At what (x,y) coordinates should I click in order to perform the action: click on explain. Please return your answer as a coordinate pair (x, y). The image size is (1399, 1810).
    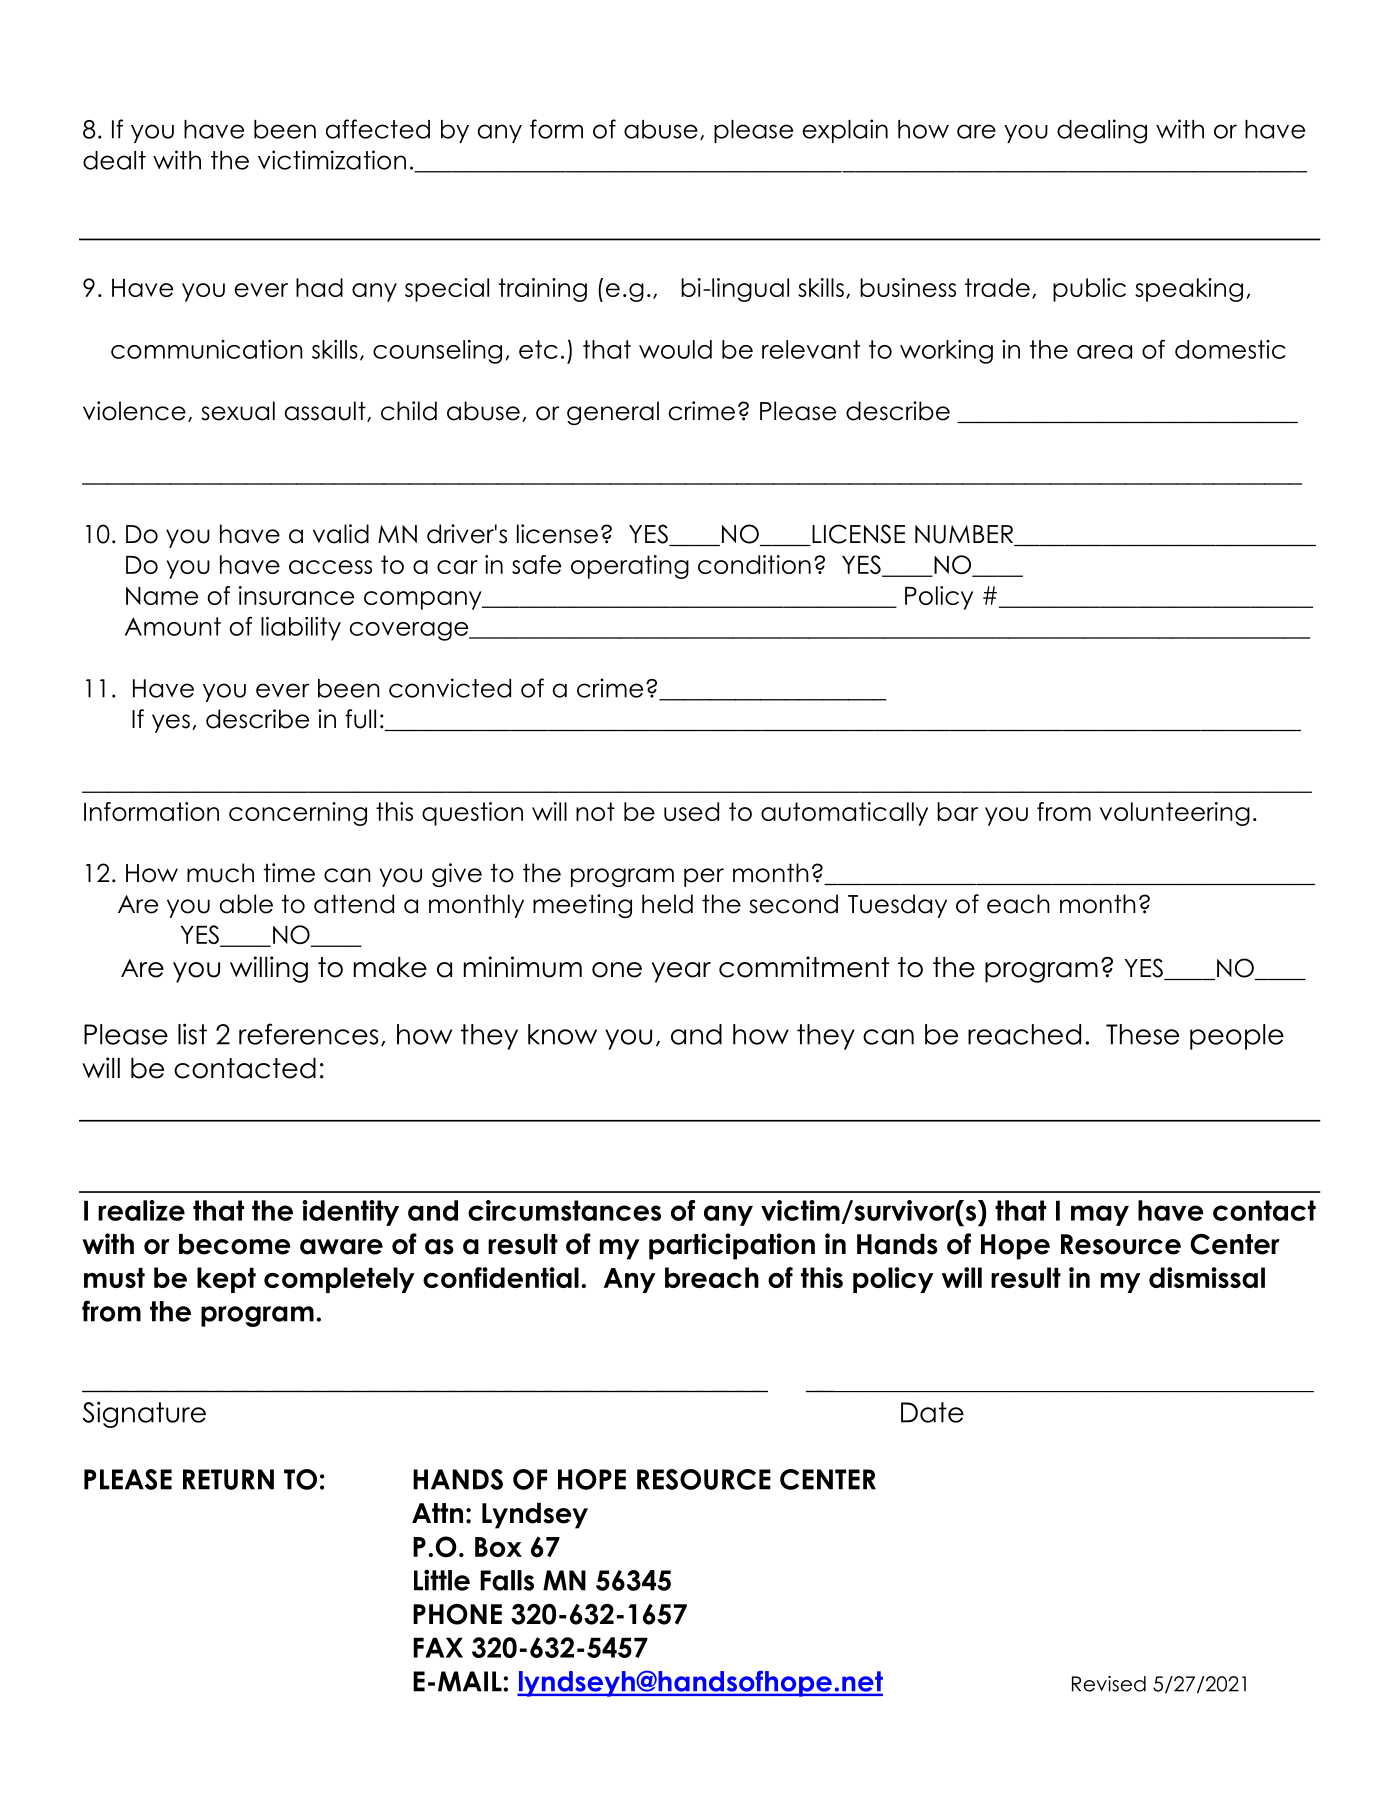
    Looking at the image, I should click on (845, 131).
